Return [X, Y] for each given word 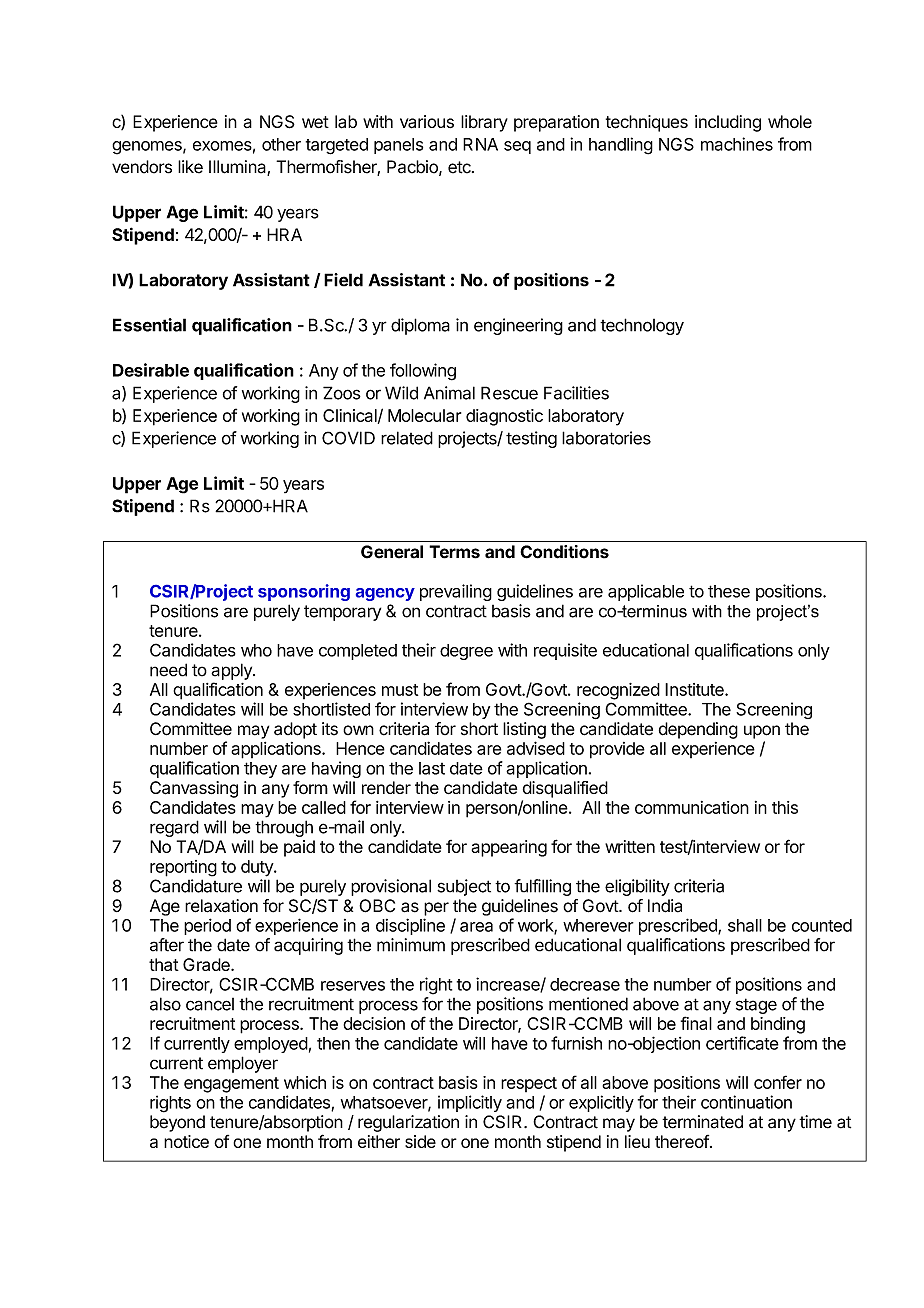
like [190, 167]
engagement [231, 1085]
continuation [746, 1102]
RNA [480, 144]
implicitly [470, 1103]
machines [737, 144]
